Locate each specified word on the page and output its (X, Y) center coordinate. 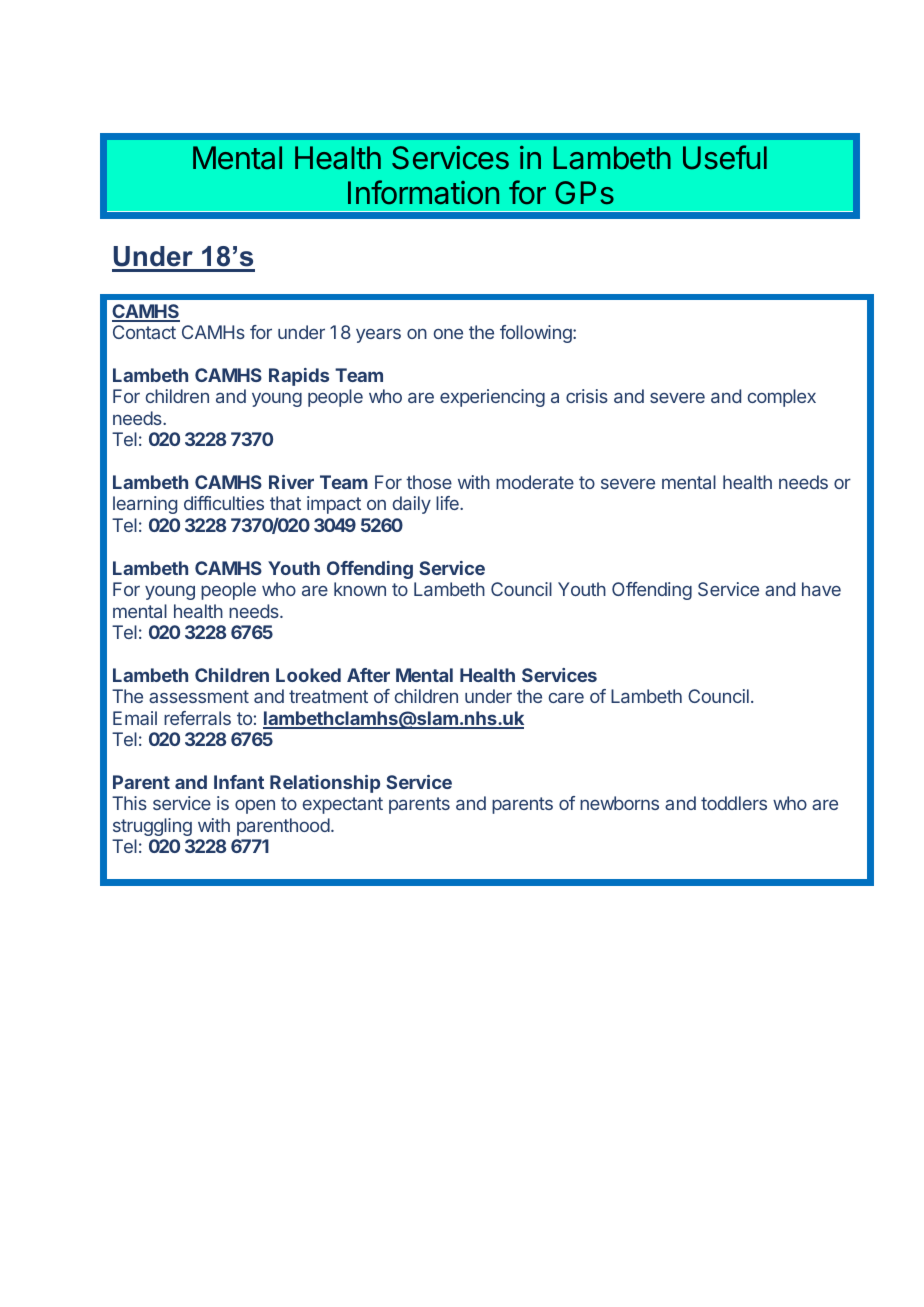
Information (423, 192)
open (255, 806)
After (368, 675)
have (821, 589)
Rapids (299, 377)
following (537, 334)
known (360, 589)
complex (782, 398)
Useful (725, 157)
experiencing (492, 398)
